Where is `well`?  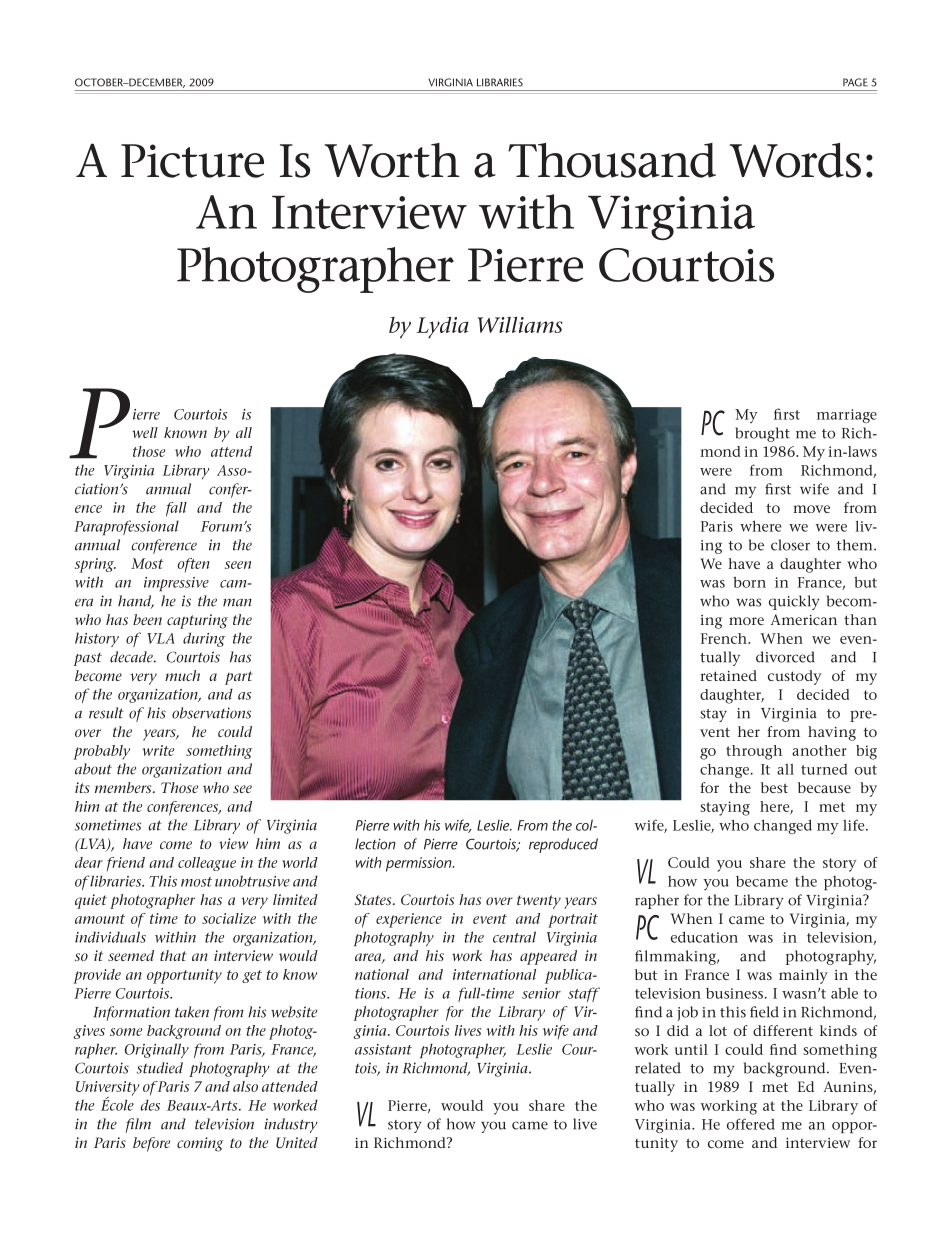 well is located at coordinates (145, 432).
